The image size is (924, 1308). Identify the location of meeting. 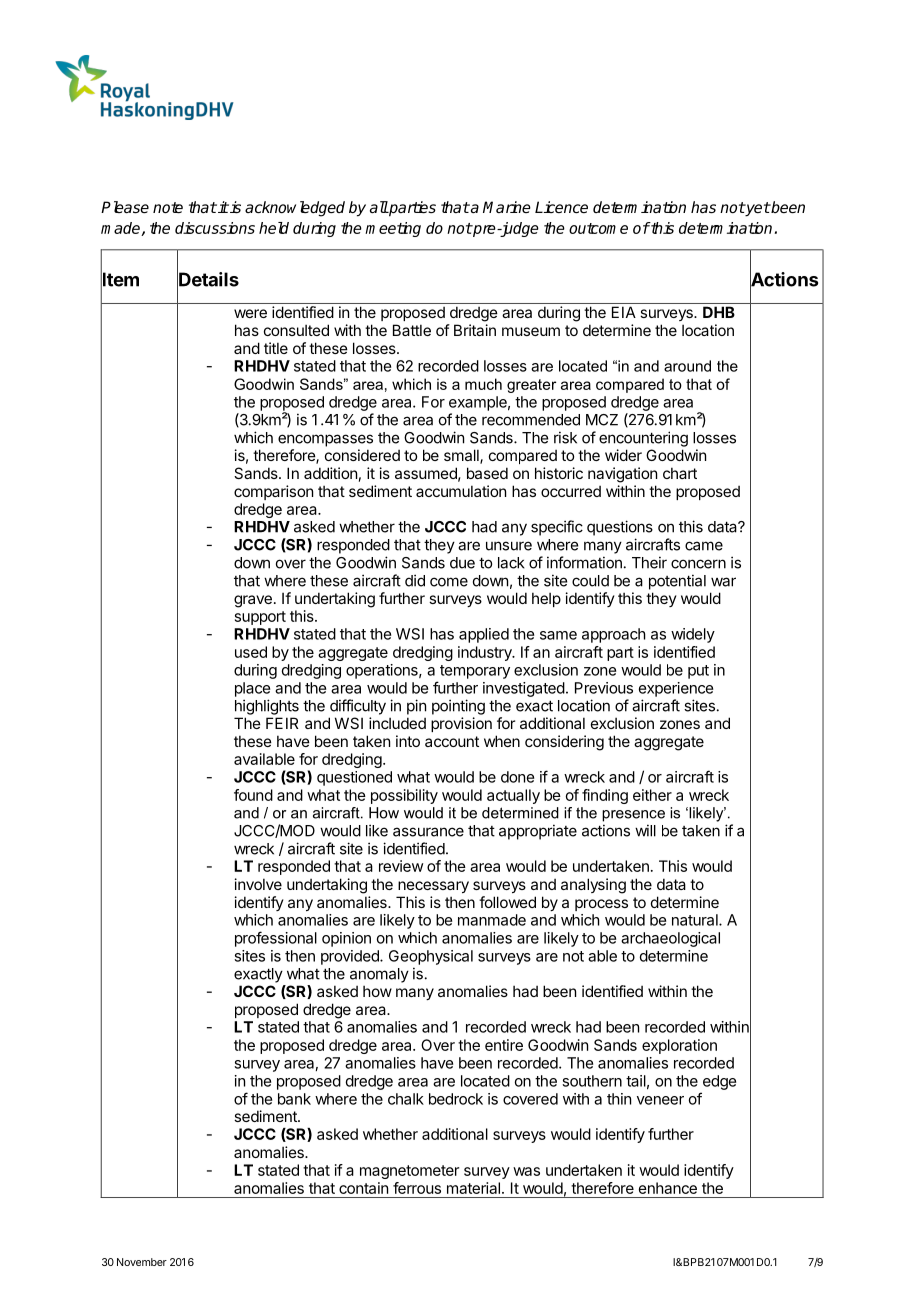
(393, 229).
